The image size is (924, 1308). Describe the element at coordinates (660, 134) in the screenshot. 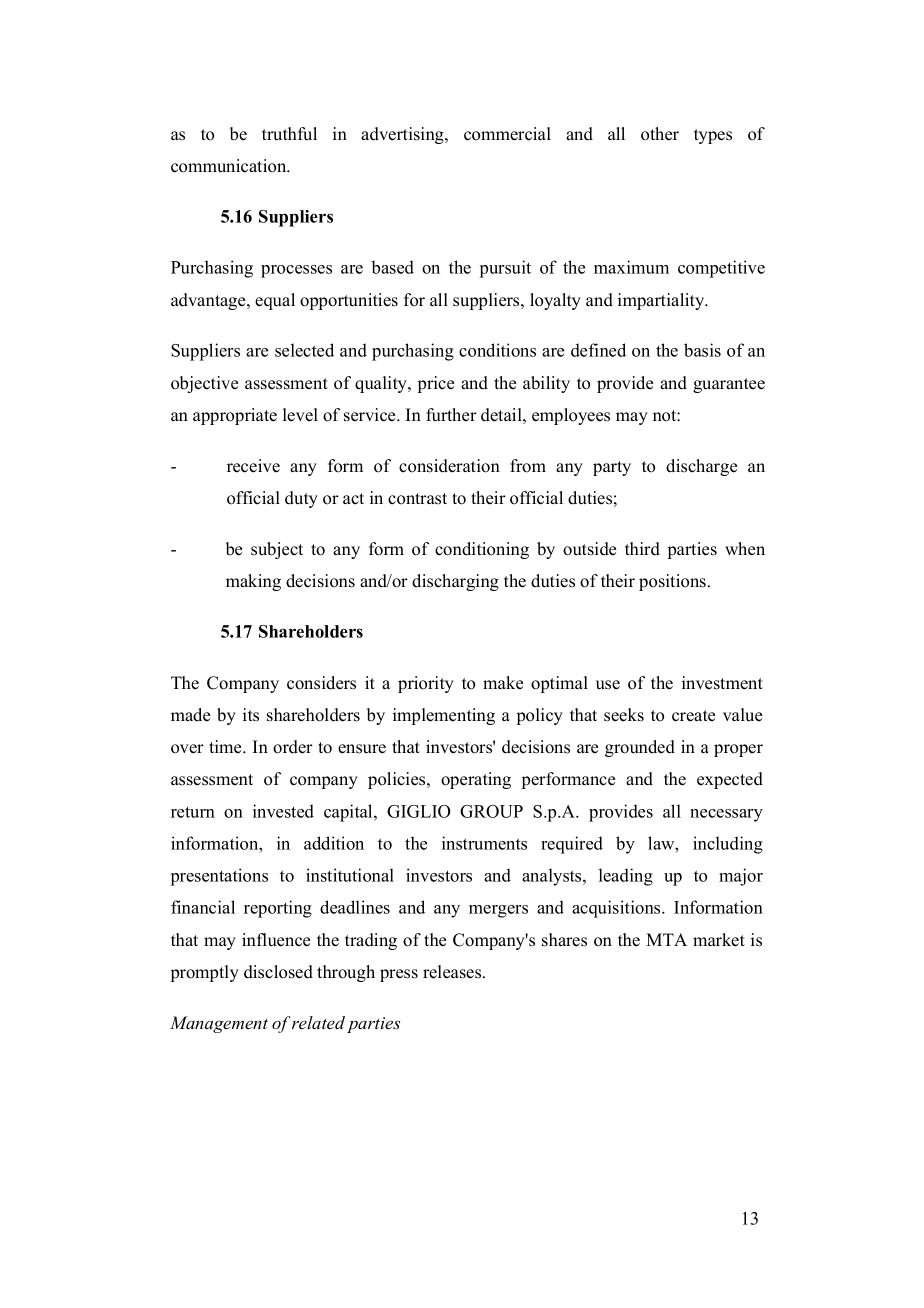

I see `other` at that location.
